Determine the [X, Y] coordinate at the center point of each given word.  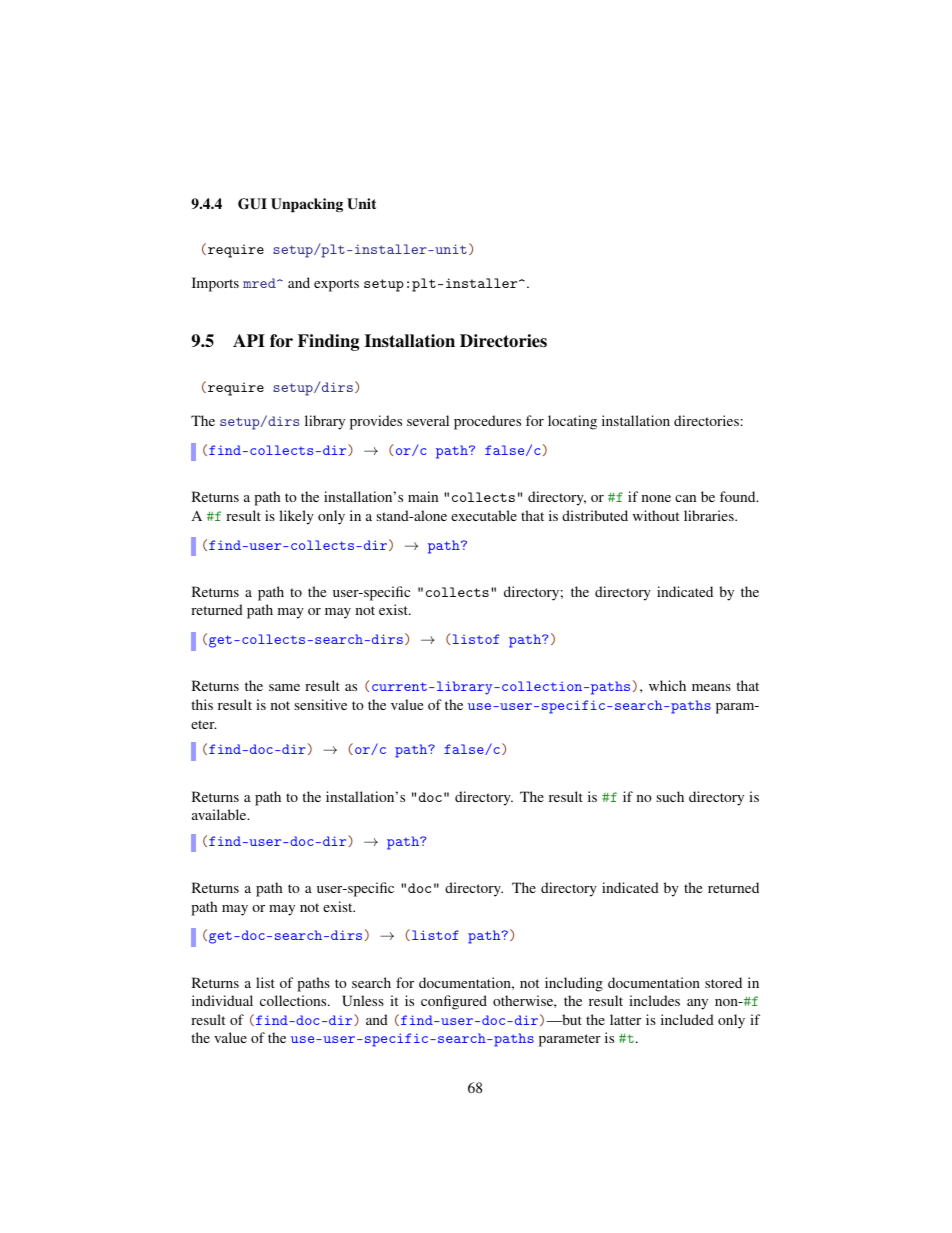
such [670, 796]
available [220, 814]
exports [336, 285]
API [249, 340]
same [284, 687]
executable [484, 515]
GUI [252, 204]
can [685, 498]
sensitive [320, 704]
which [667, 685]
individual [222, 1000]
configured [454, 1002]
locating [572, 422]
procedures [487, 422]
